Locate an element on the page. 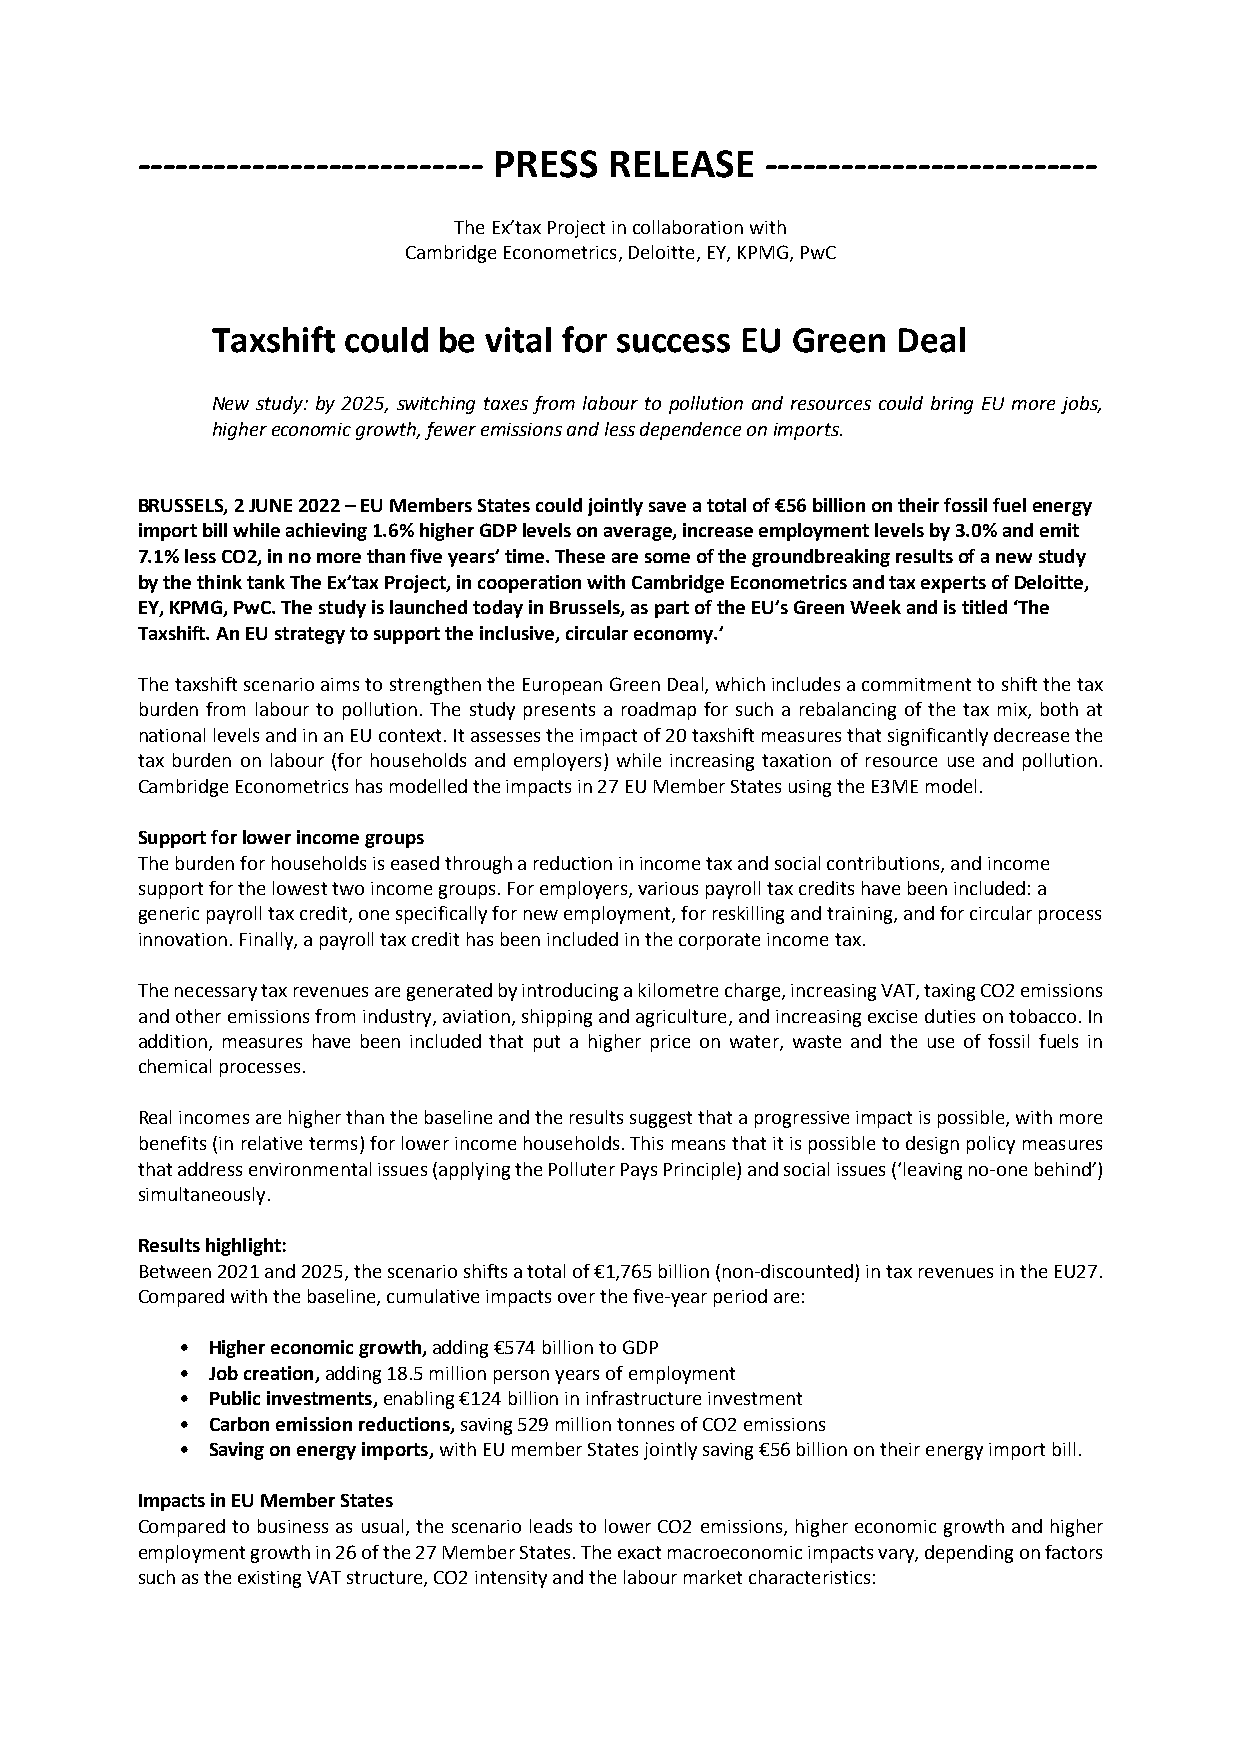 The width and height of the page is (1245, 1760). lowest is located at coordinates (300, 888).
